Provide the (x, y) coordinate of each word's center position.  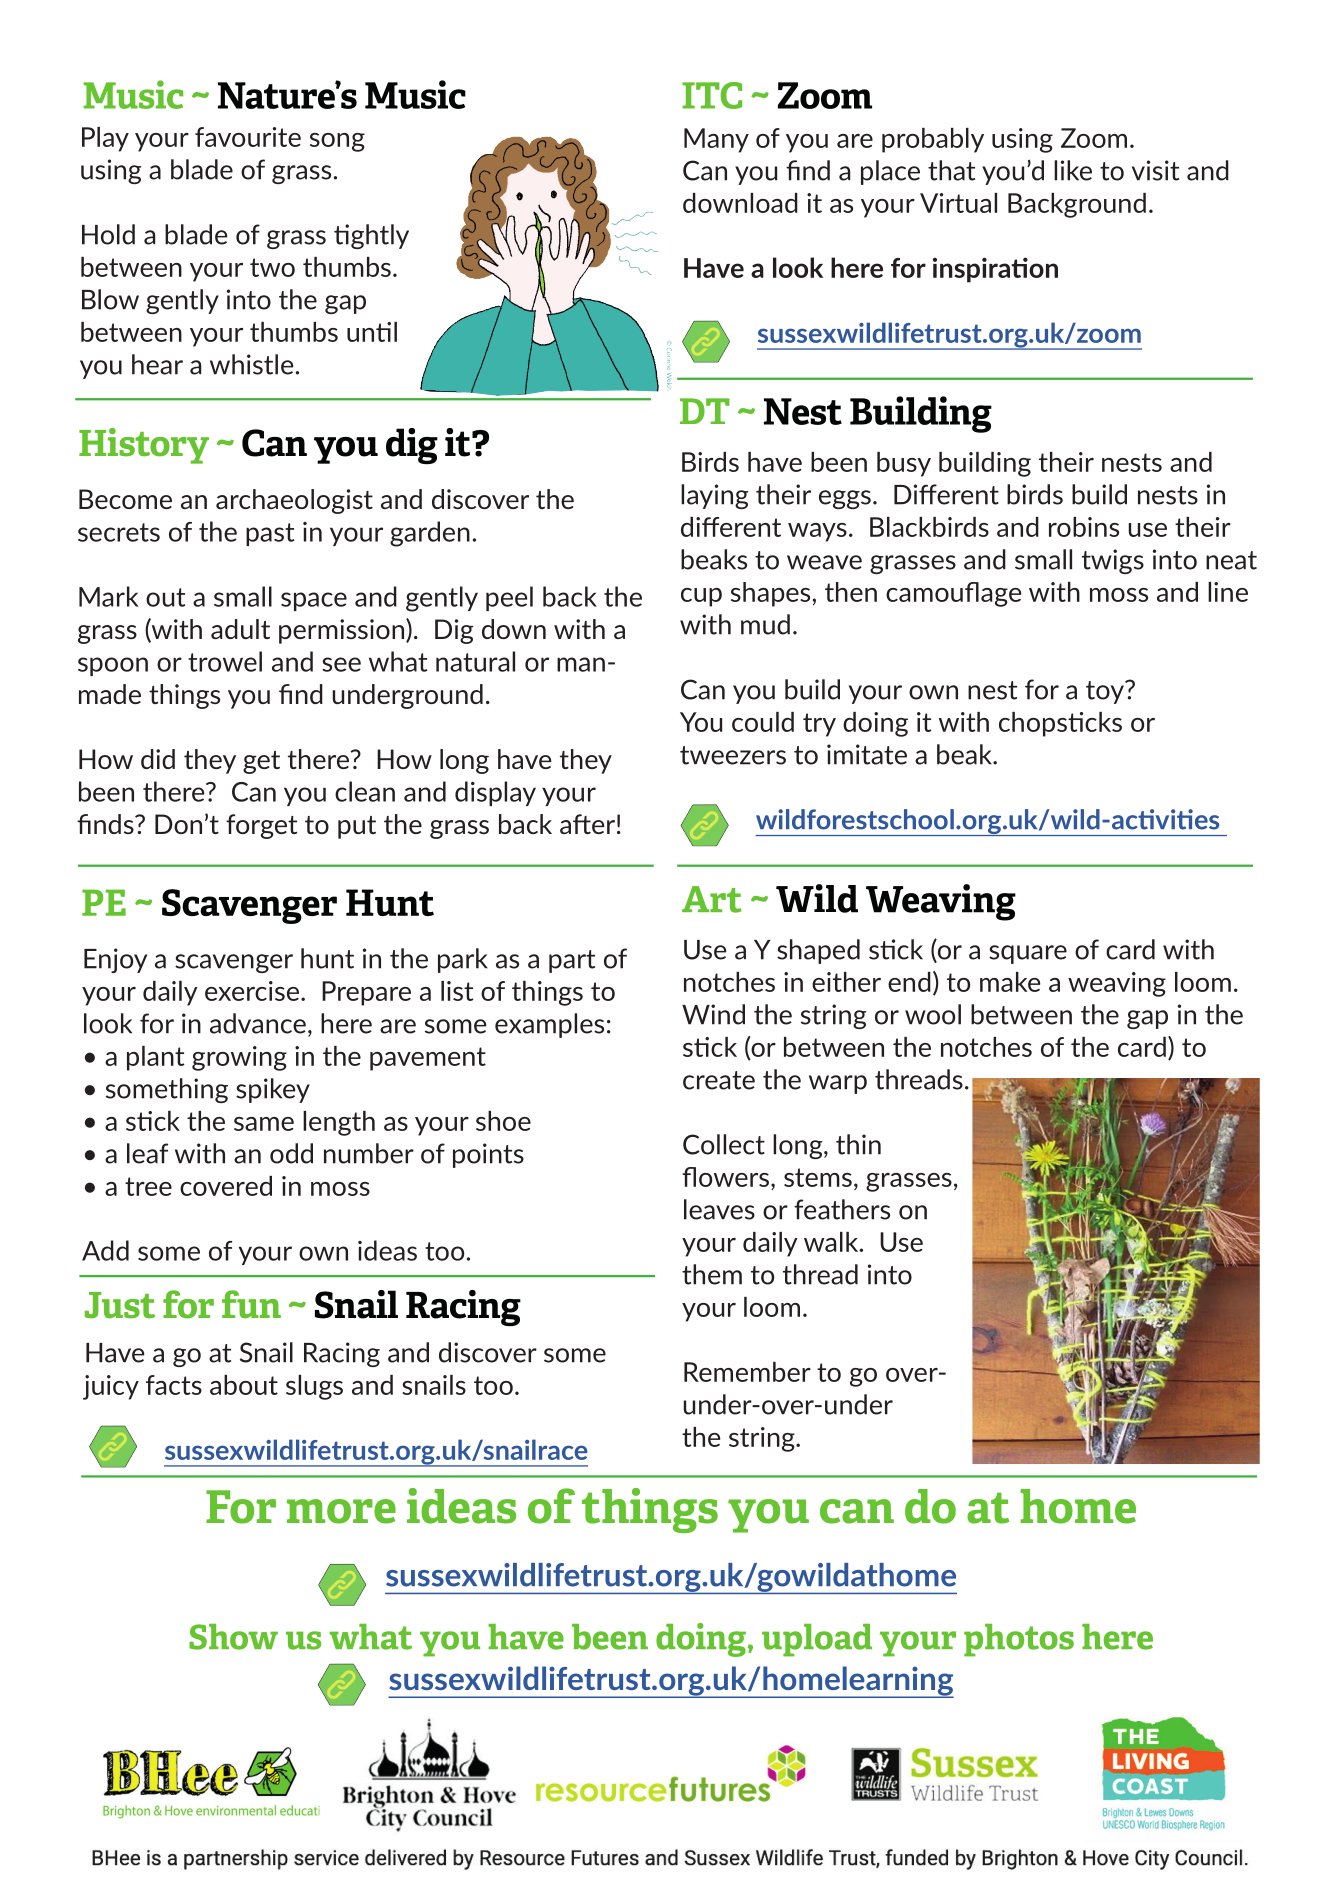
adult (240, 629)
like (1073, 170)
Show (233, 1637)
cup (701, 597)
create (719, 1080)
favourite (248, 137)
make (1010, 982)
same (264, 1124)
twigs (1113, 561)
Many (716, 140)
